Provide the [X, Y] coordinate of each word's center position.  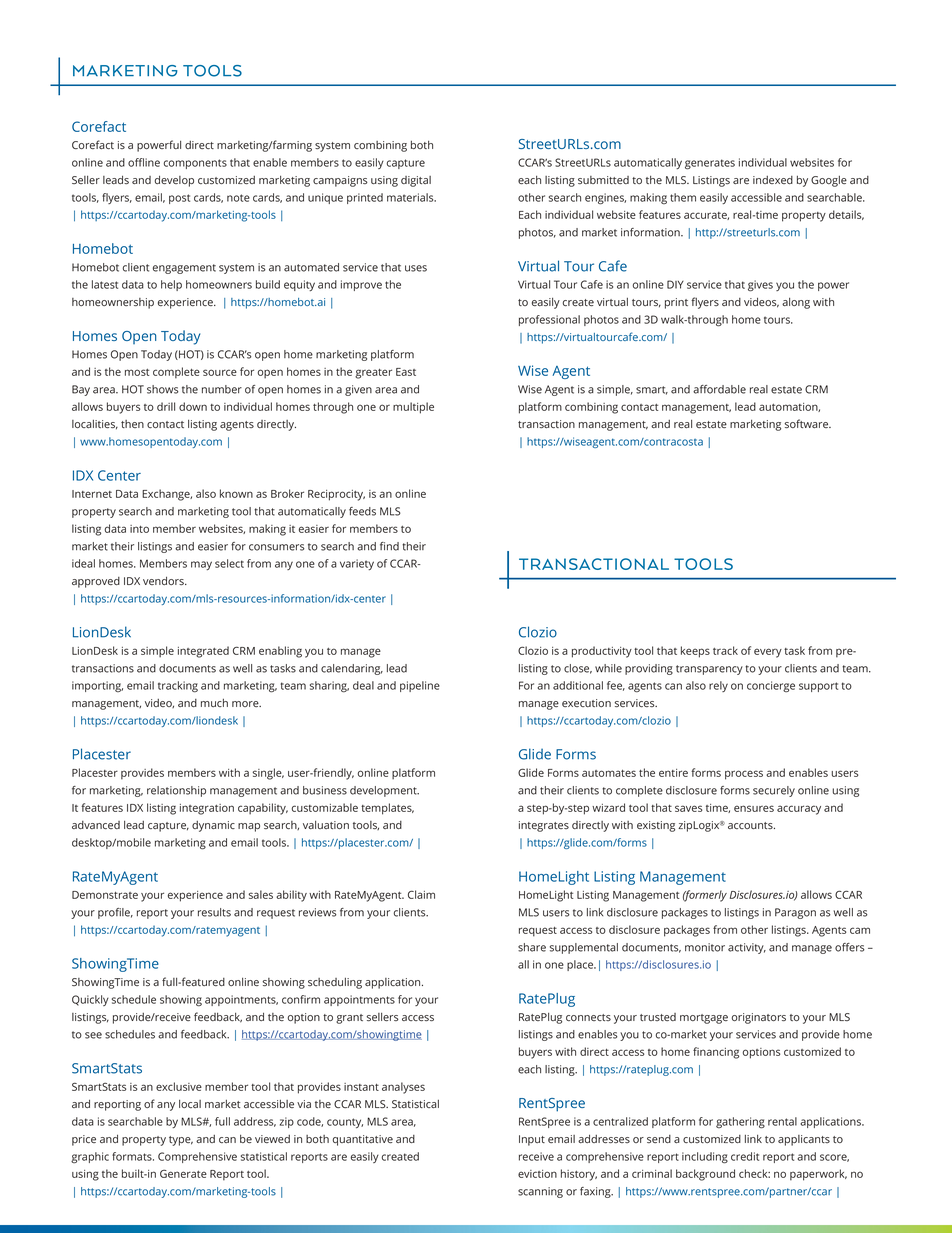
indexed [773, 180]
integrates [544, 826]
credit [745, 1156]
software [807, 423]
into [139, 529]
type [181, 1141]
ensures [754, 808]
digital [416, 181]
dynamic [213, 826]
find [389, 546]
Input [532, 1140]
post [179, 199]
